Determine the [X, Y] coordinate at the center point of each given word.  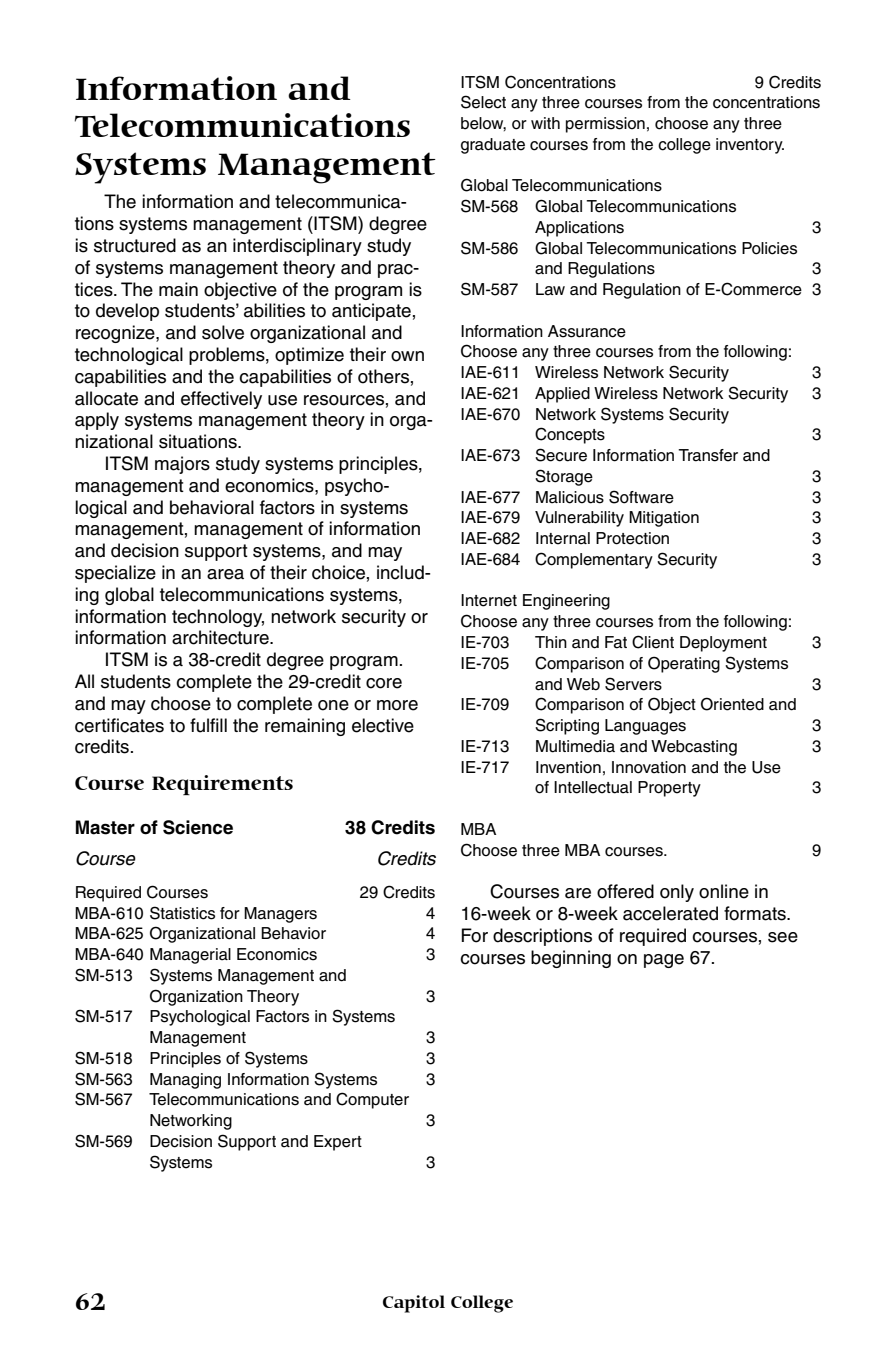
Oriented [732, 704]
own [407, 356]
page [664, 961]
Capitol [414, 1304]
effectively [221, 400]
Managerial [190, 956]
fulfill [208, 725]
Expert [338, 1143]
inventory [750, 146]
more [397, 705]
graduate [493, 146]
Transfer [708, 455]
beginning [571, 959]
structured [135, 245]
